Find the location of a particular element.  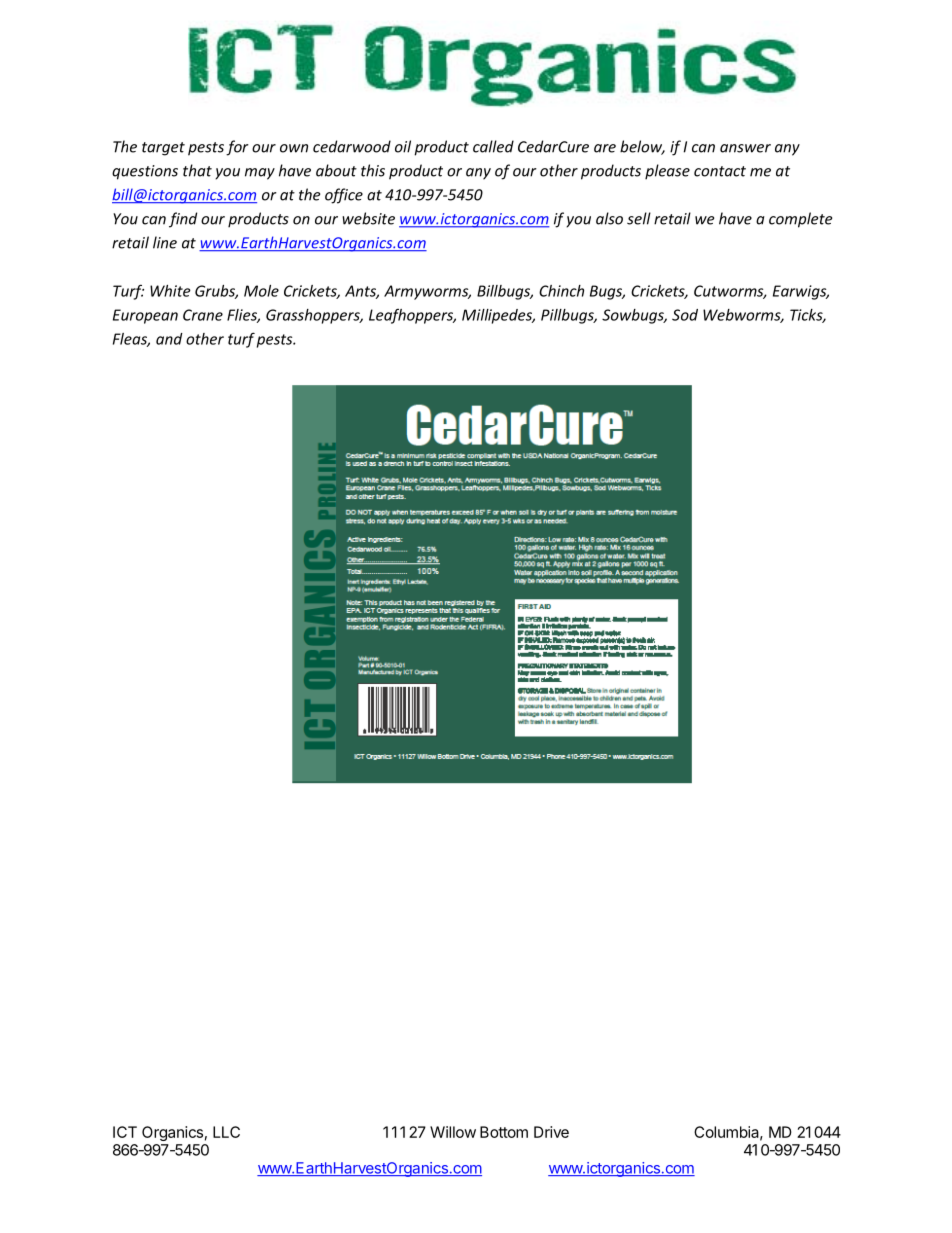

called is located at coordinates (493, 146).
